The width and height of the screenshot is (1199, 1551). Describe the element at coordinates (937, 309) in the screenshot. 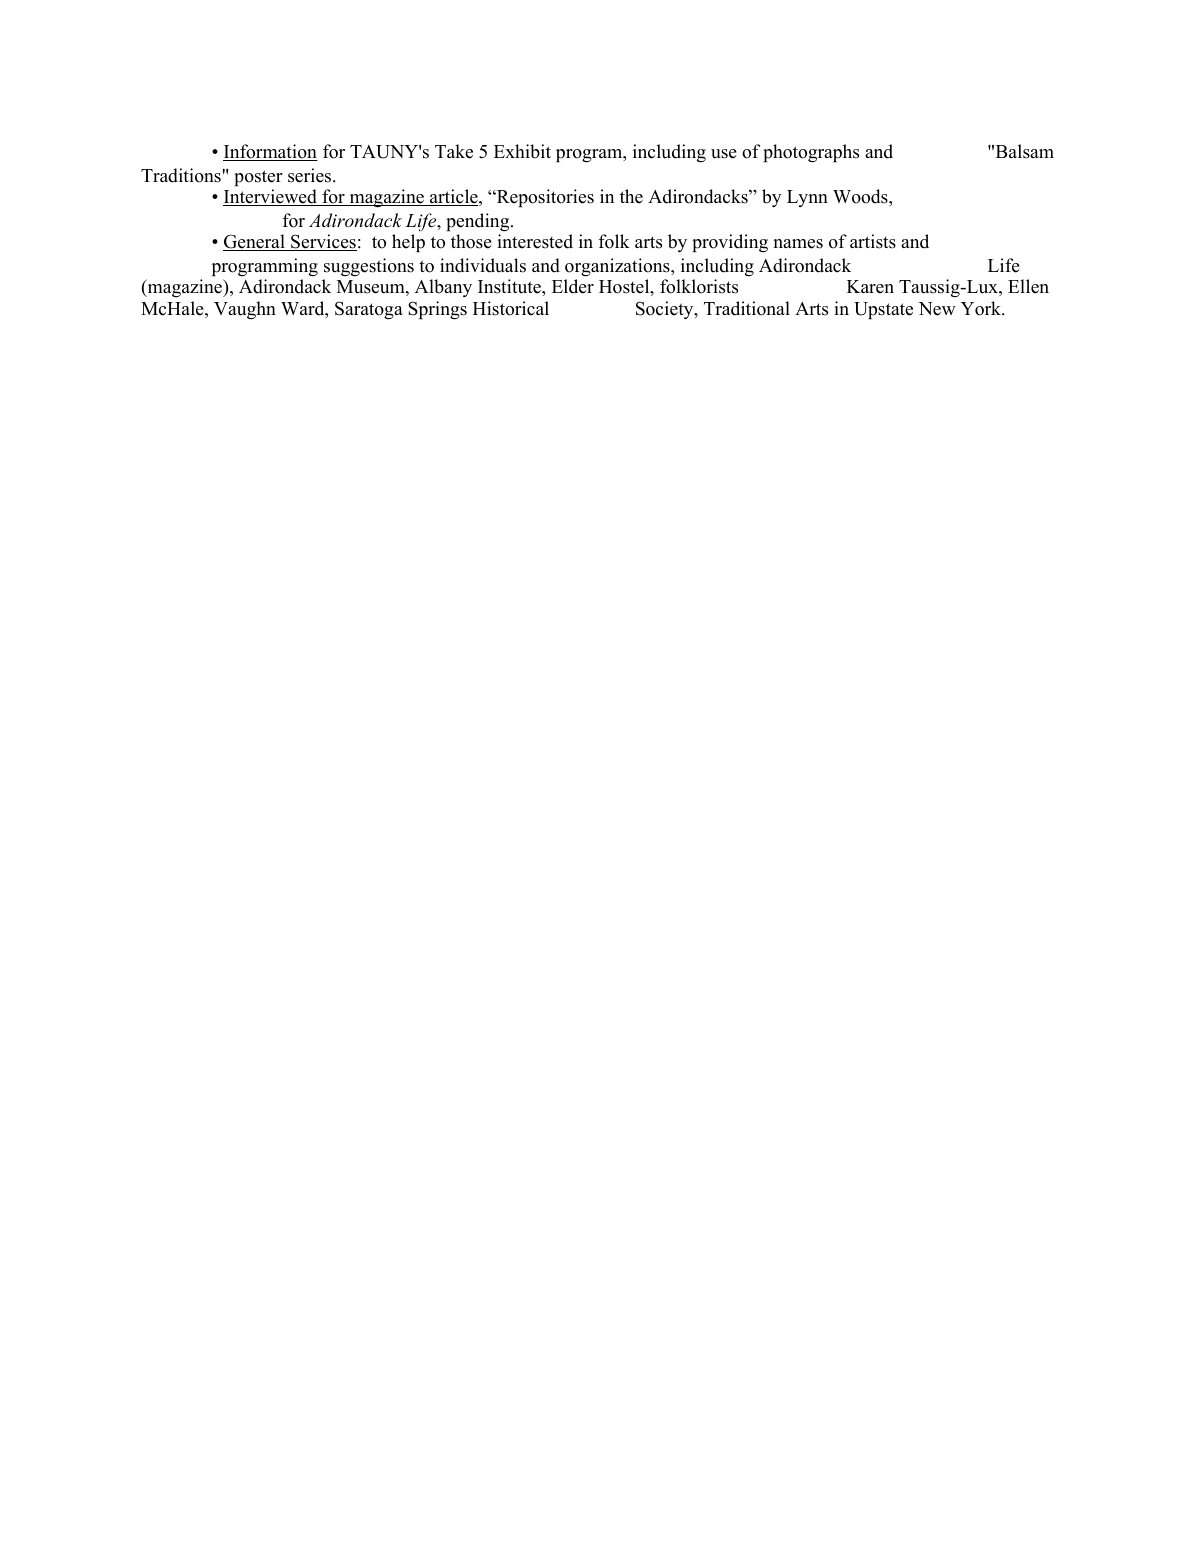

I see `New` at that location.
